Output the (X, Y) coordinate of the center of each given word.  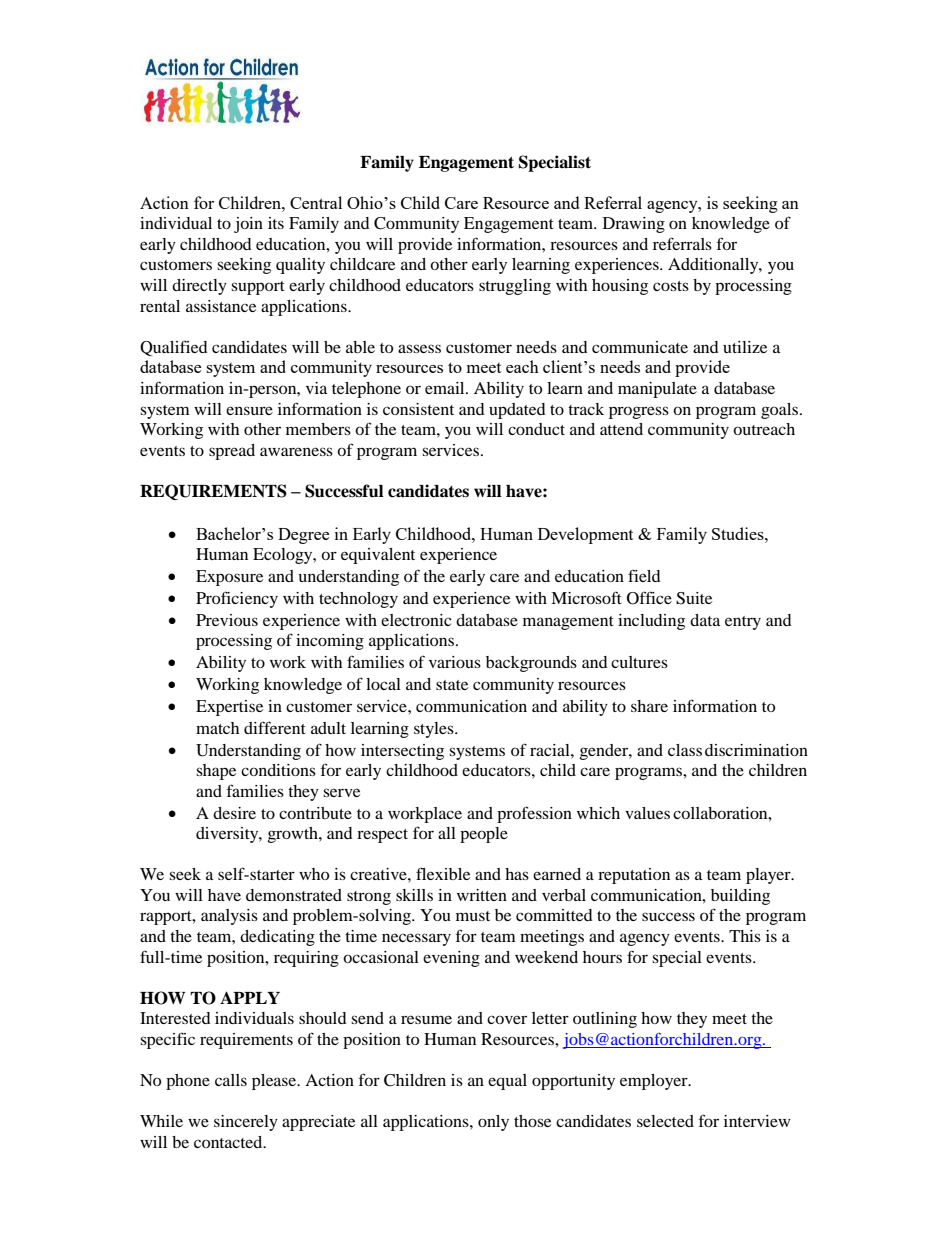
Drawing (634, 225)
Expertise (229, 708)
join (248, 225)
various (455, 662)
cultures (639, 662)
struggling (515, 287)
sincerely (246, 1123)
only (493, 1123)
